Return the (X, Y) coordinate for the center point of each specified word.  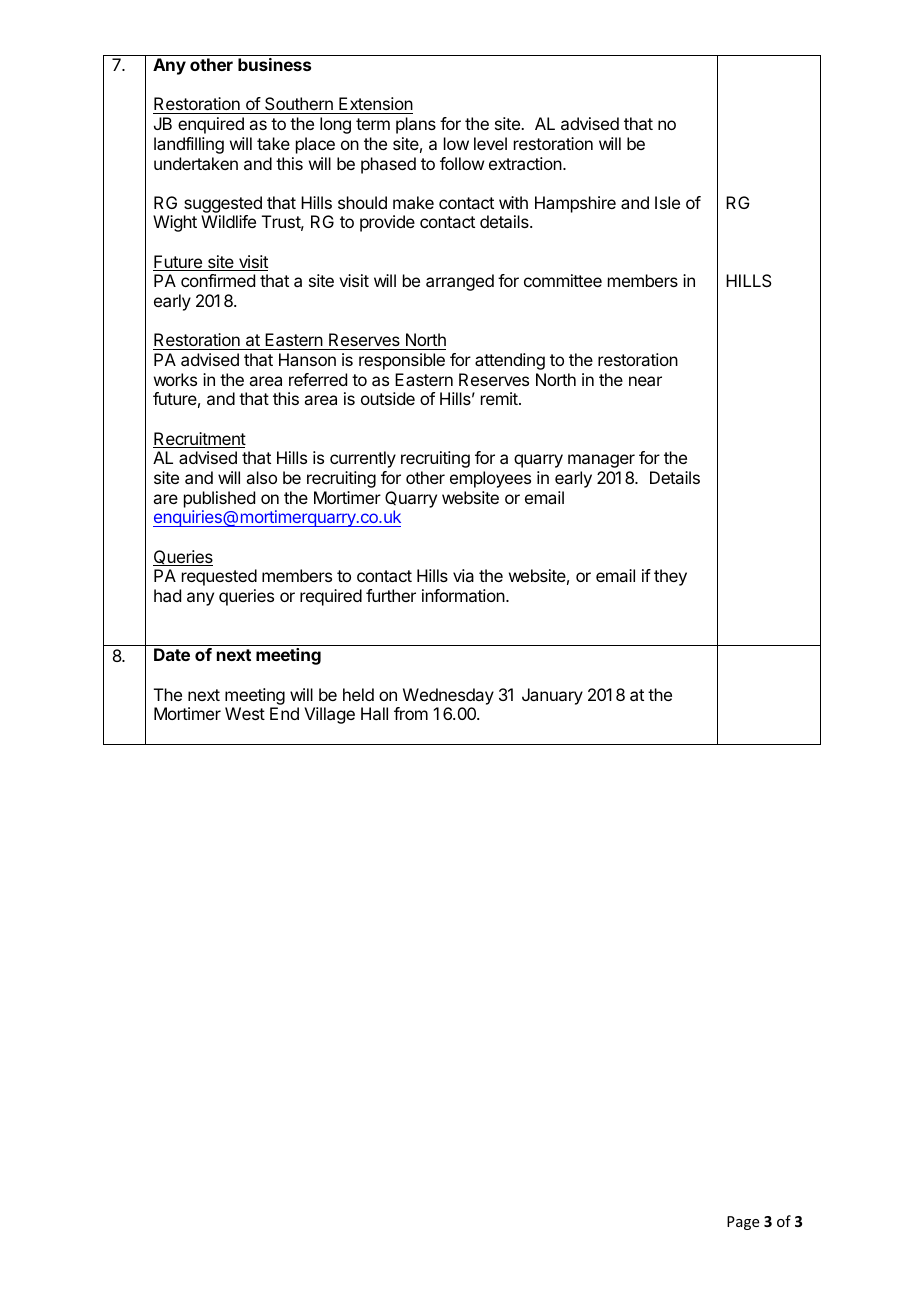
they (670, 577)
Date (172, 654)
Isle (667, 202)
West (245, 713)
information (464, 595)
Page (743, 1223)
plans (416, 125)
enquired (211, 125)
